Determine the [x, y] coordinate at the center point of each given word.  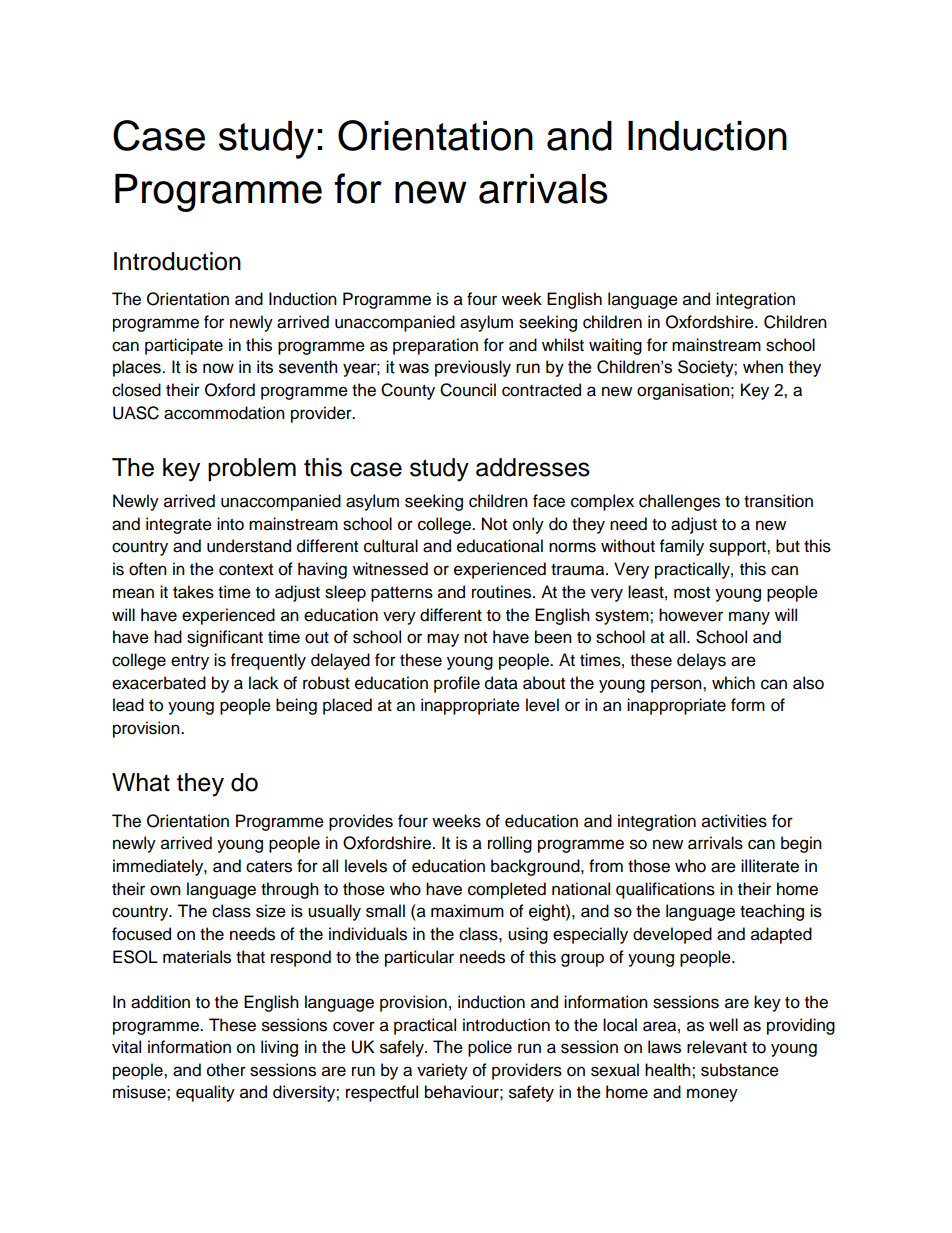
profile [457, 684]
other [226, 1070]
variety [442, 1071]
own [165, 890]
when [763, 367]
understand [249, 546]
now [218, 368]
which [733, 683]
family [682, 547]
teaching [772, 912]
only [528, 525]
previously [473, 368]
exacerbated [159, 683]
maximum [467, 911]
